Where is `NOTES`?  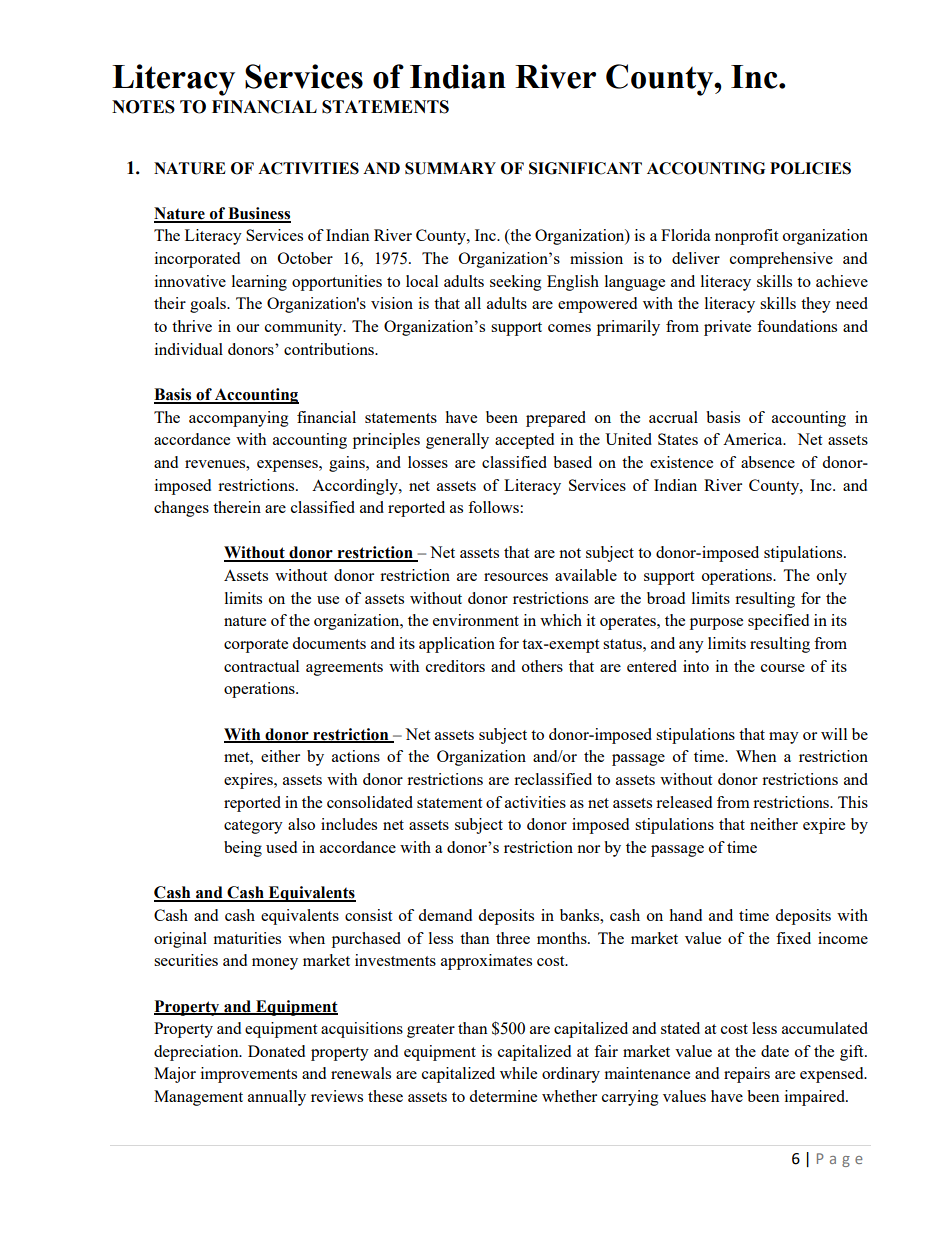 NOTES is located at coordinates (143, 107).
